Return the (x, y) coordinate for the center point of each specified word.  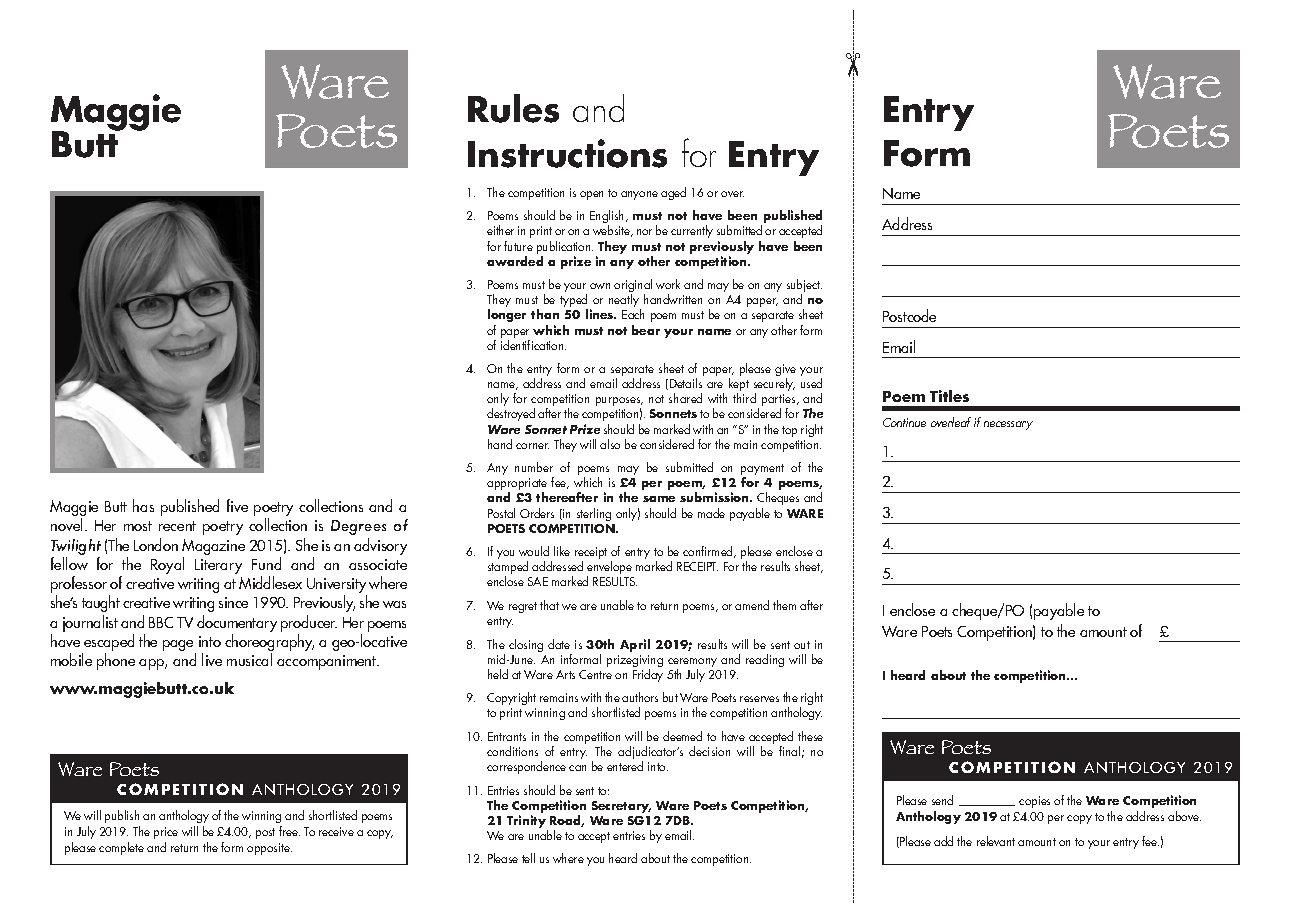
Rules (513, 108)
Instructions (567, 153)
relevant (996, 841)
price (166, 833)
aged (673, 193)
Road (567, 821)
